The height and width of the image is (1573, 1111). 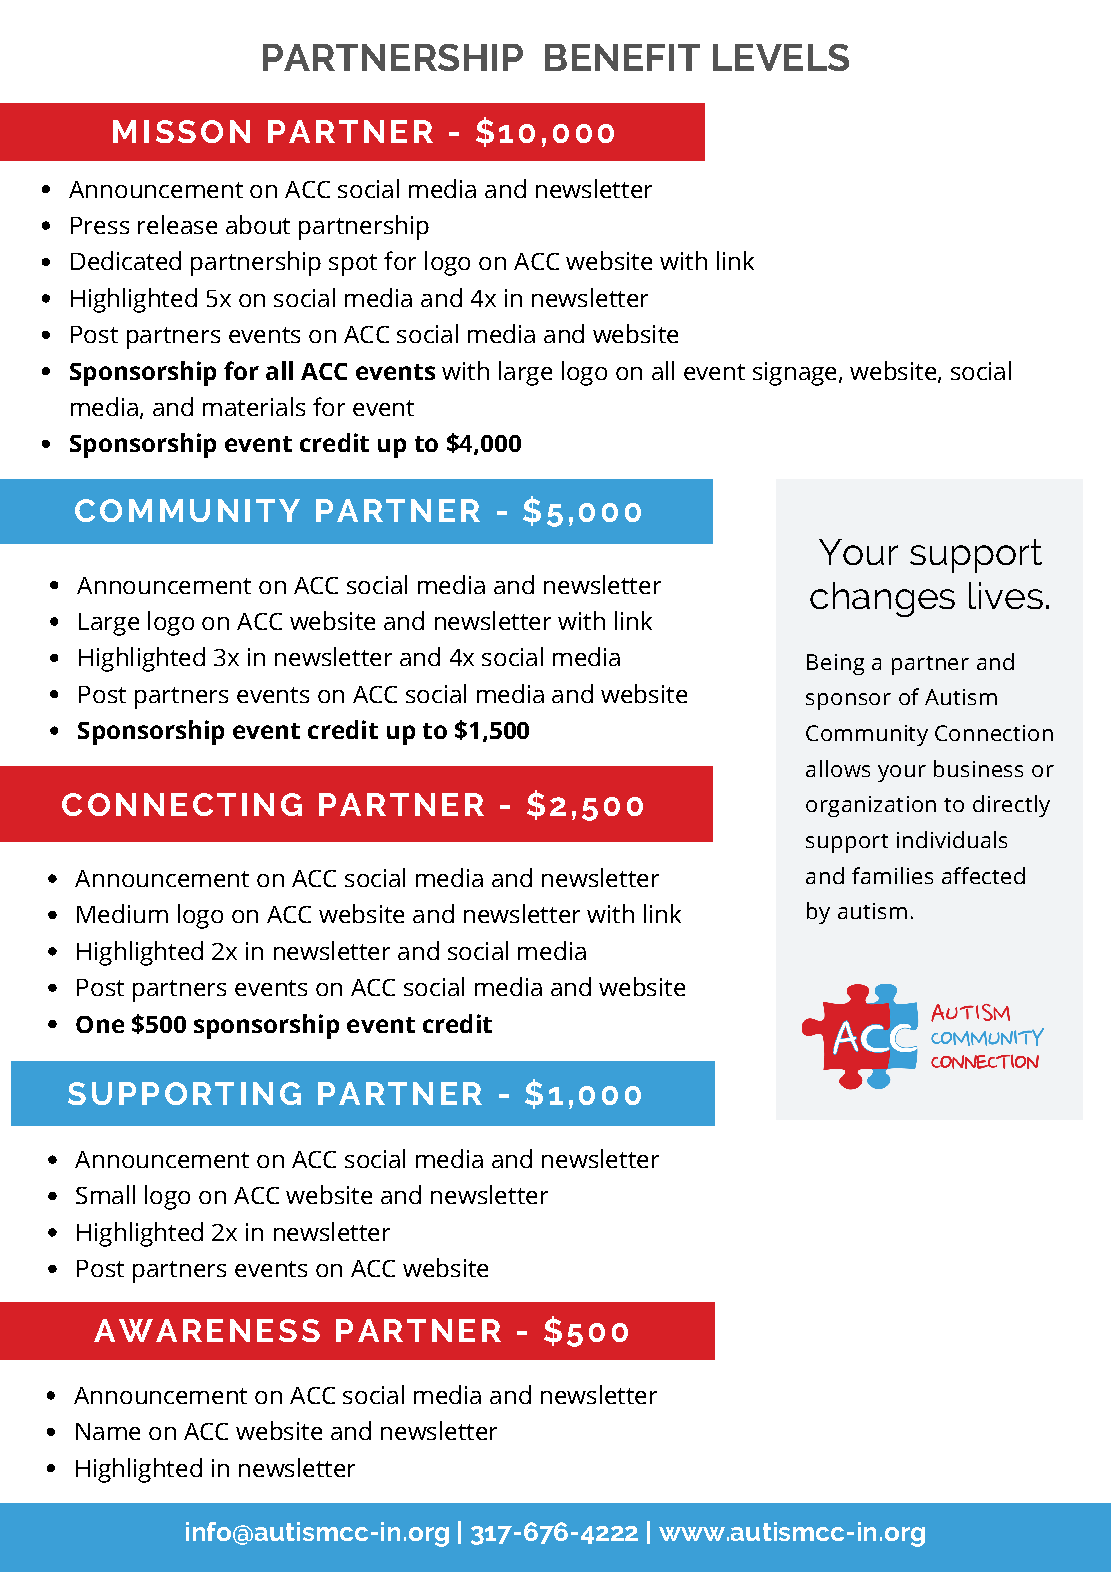 What do you see at coordinates (622, 57) in the image?
I see `BENEFIT` at bounding box center [622, 57].
